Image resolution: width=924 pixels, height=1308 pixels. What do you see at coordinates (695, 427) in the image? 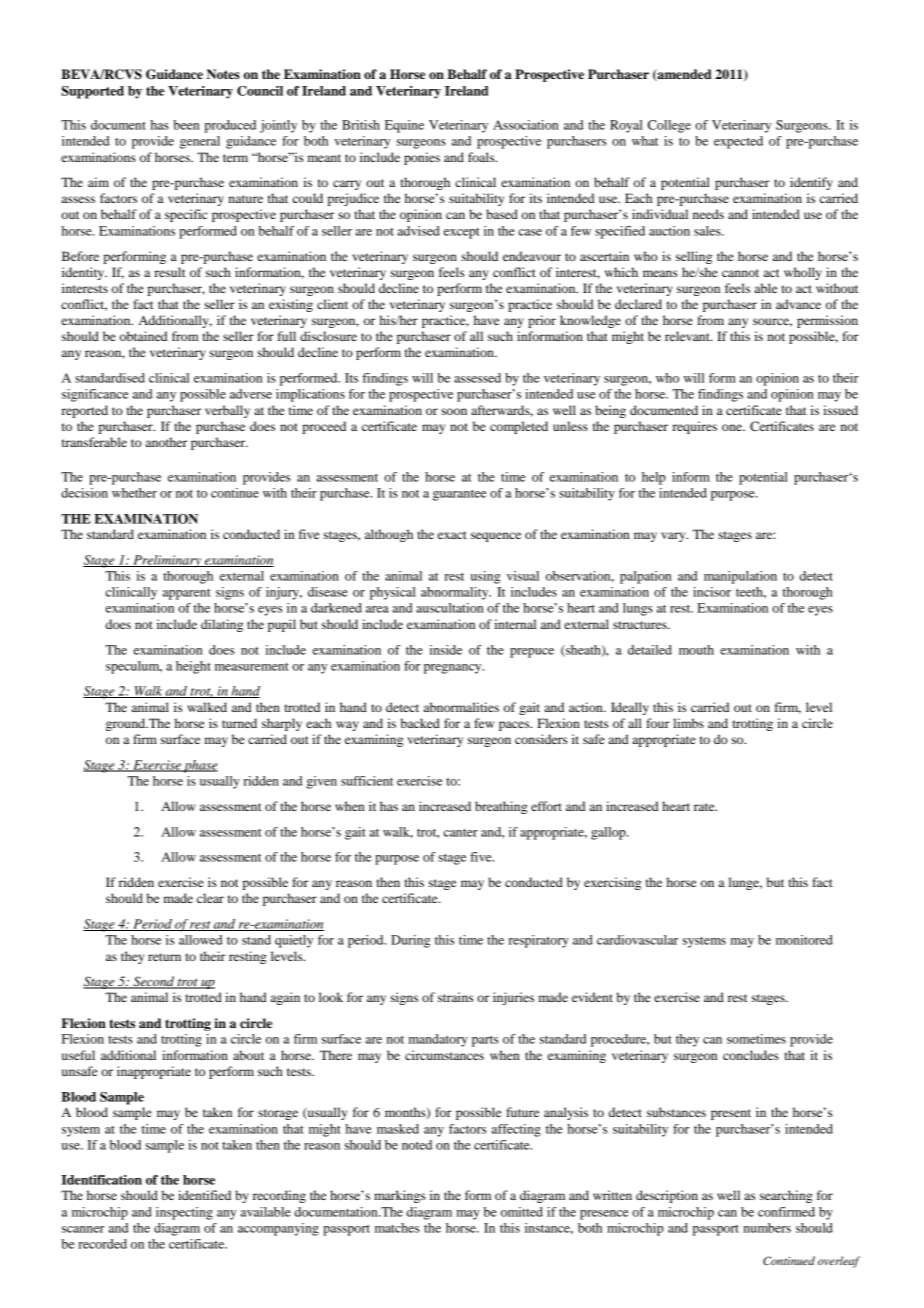
I see `requires` at bounding box center [695, 427].
